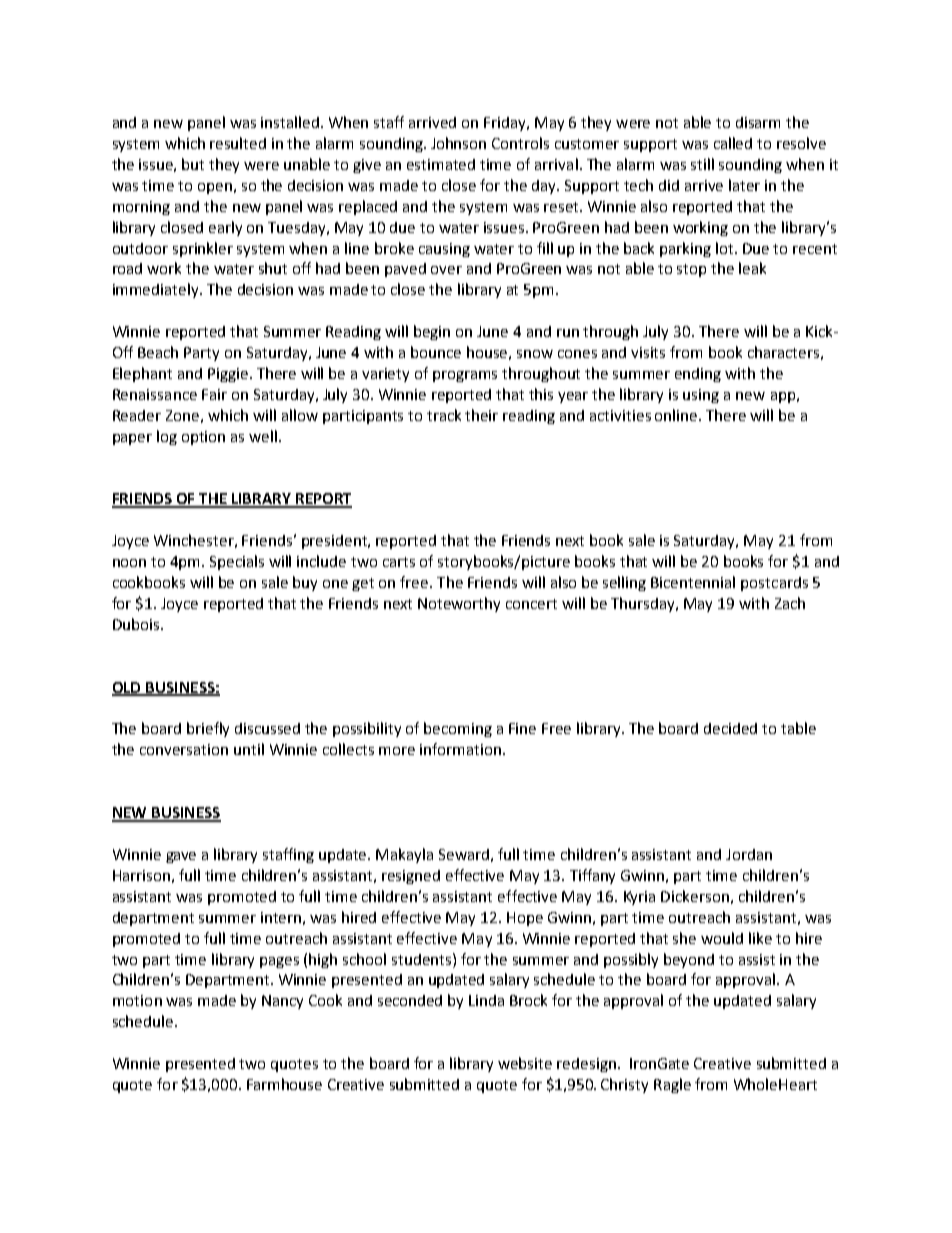 The image size is (952, 1233). Describe the element at coordinates (624, 1085) in the screenshot. I see `Christy` at that location.
